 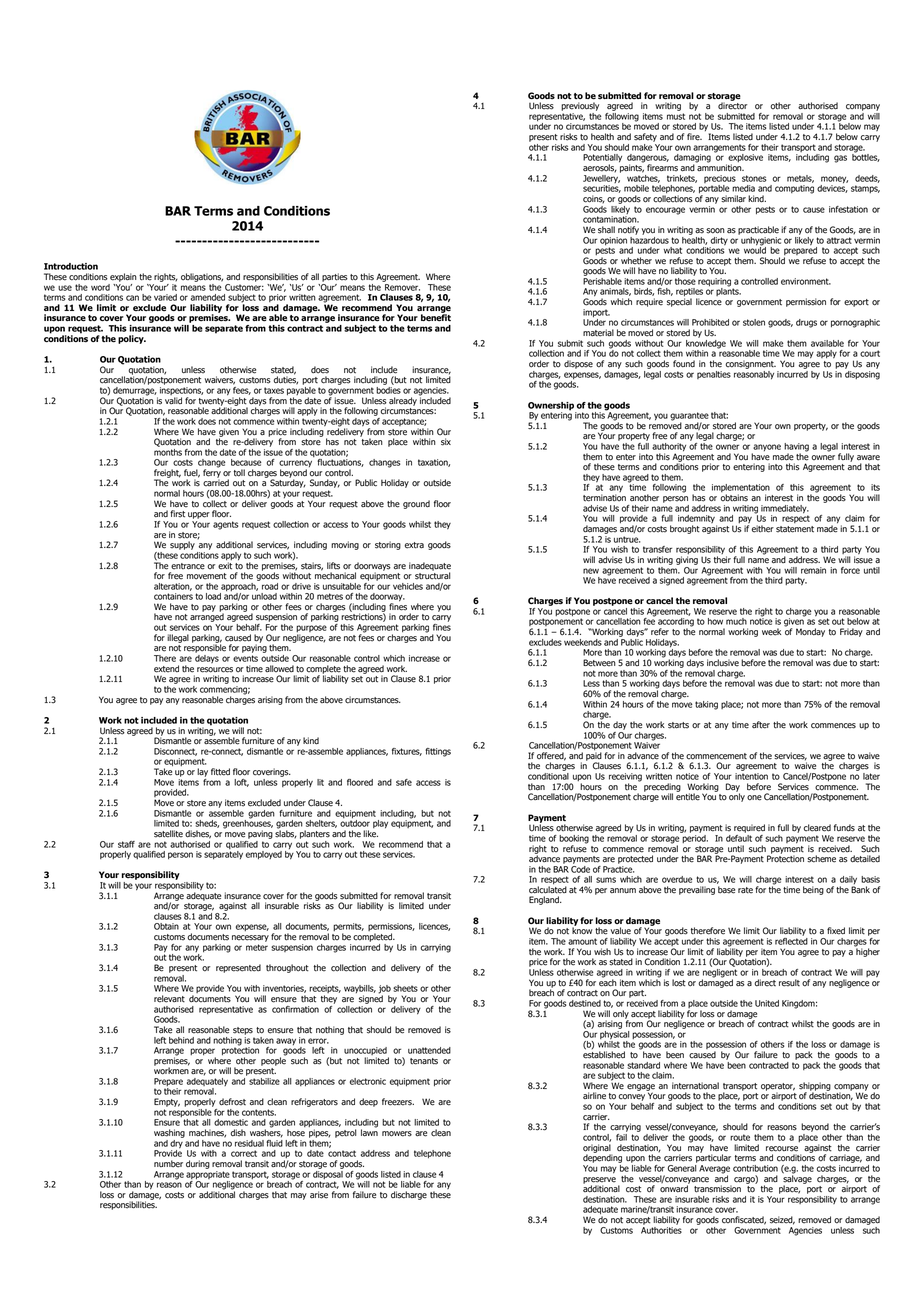 I want to click on inclusive, so click(x=723, y=663).
